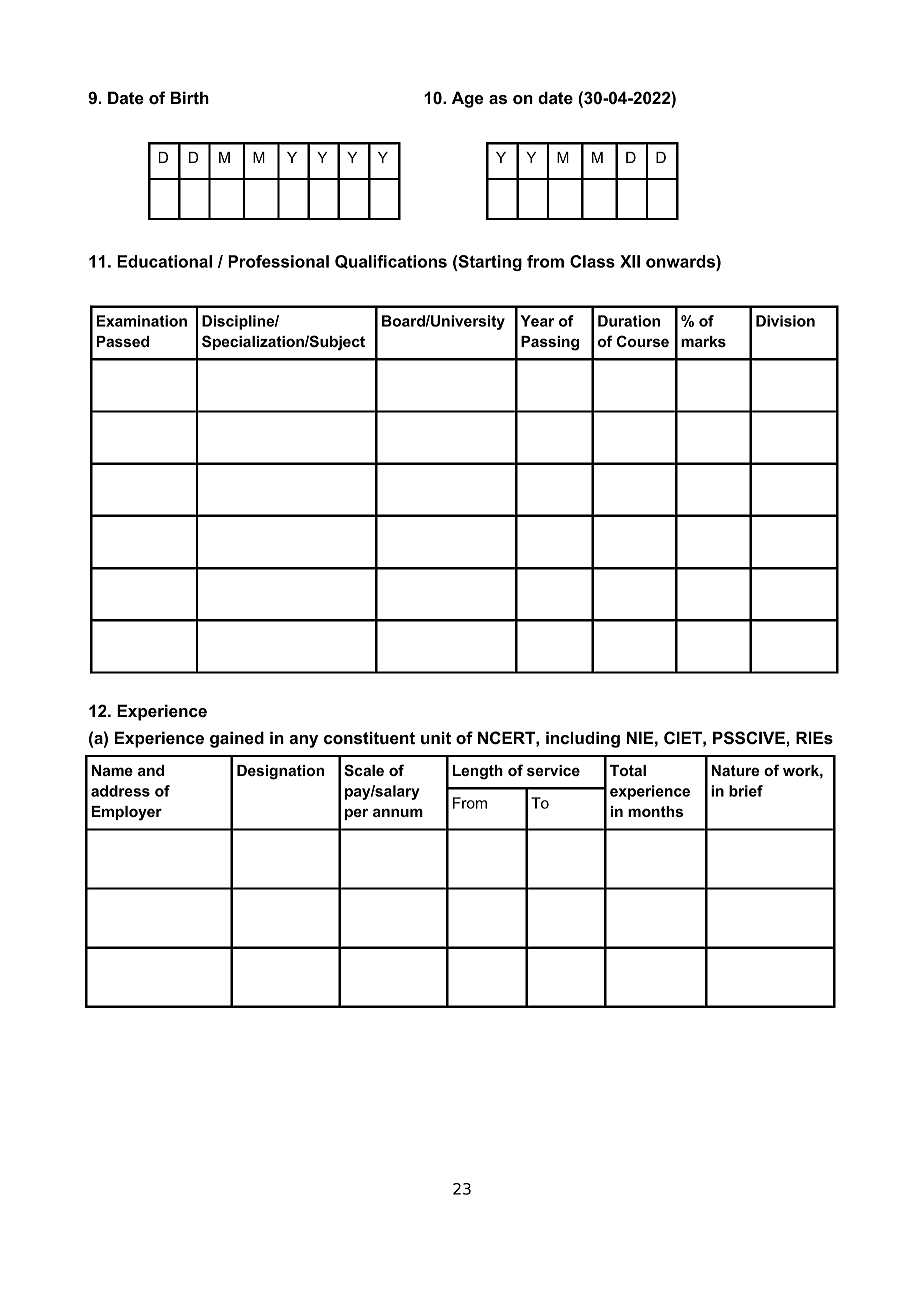 The image size is (924, 1308). What do you see at coordinates (123, 341) in the screenshot?
I see `Passed` at bounding box center [123, 341].
